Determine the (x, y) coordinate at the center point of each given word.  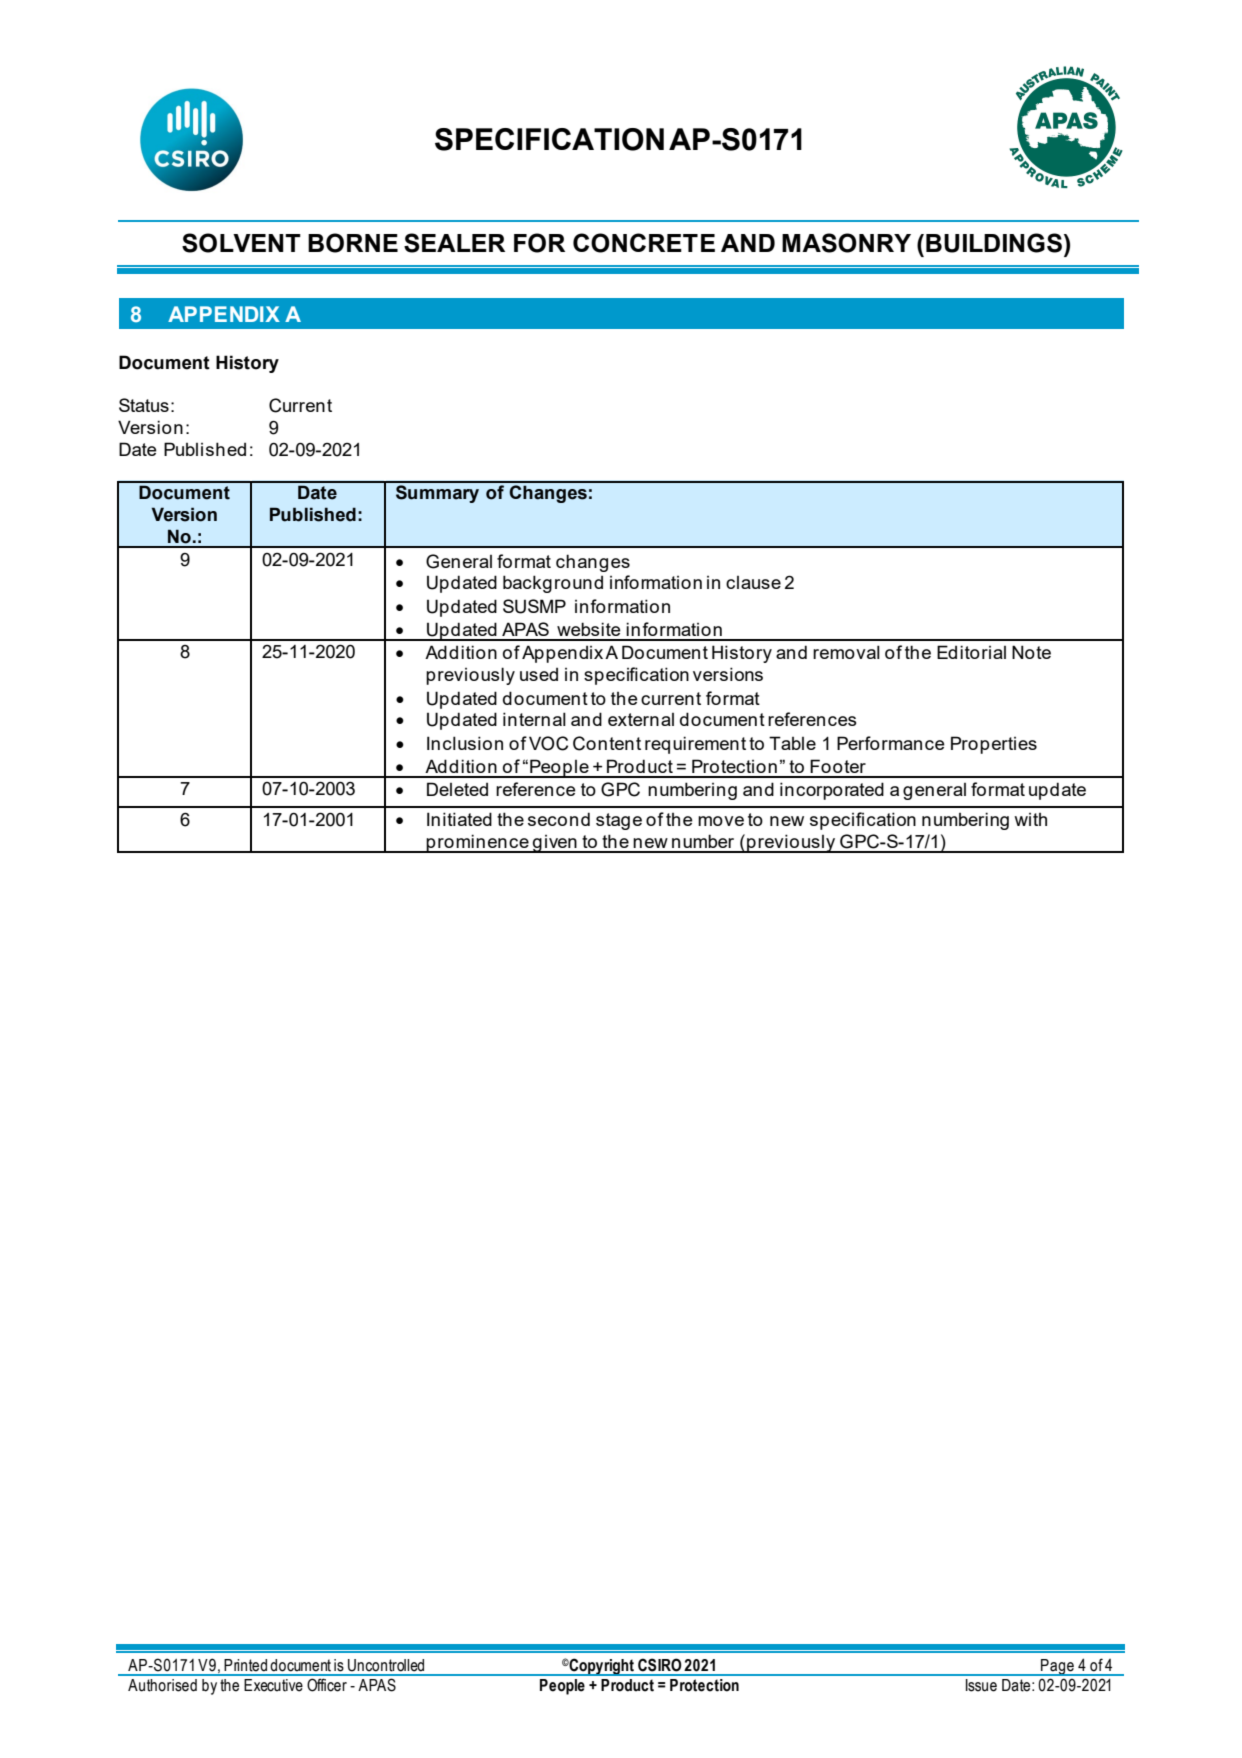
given (555, 844)
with (1030, 819)
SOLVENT (241, 243)
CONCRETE (644, 243)
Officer (327, 1685)
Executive (273, 1685)
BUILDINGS (994, 243)
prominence (477, 843)
